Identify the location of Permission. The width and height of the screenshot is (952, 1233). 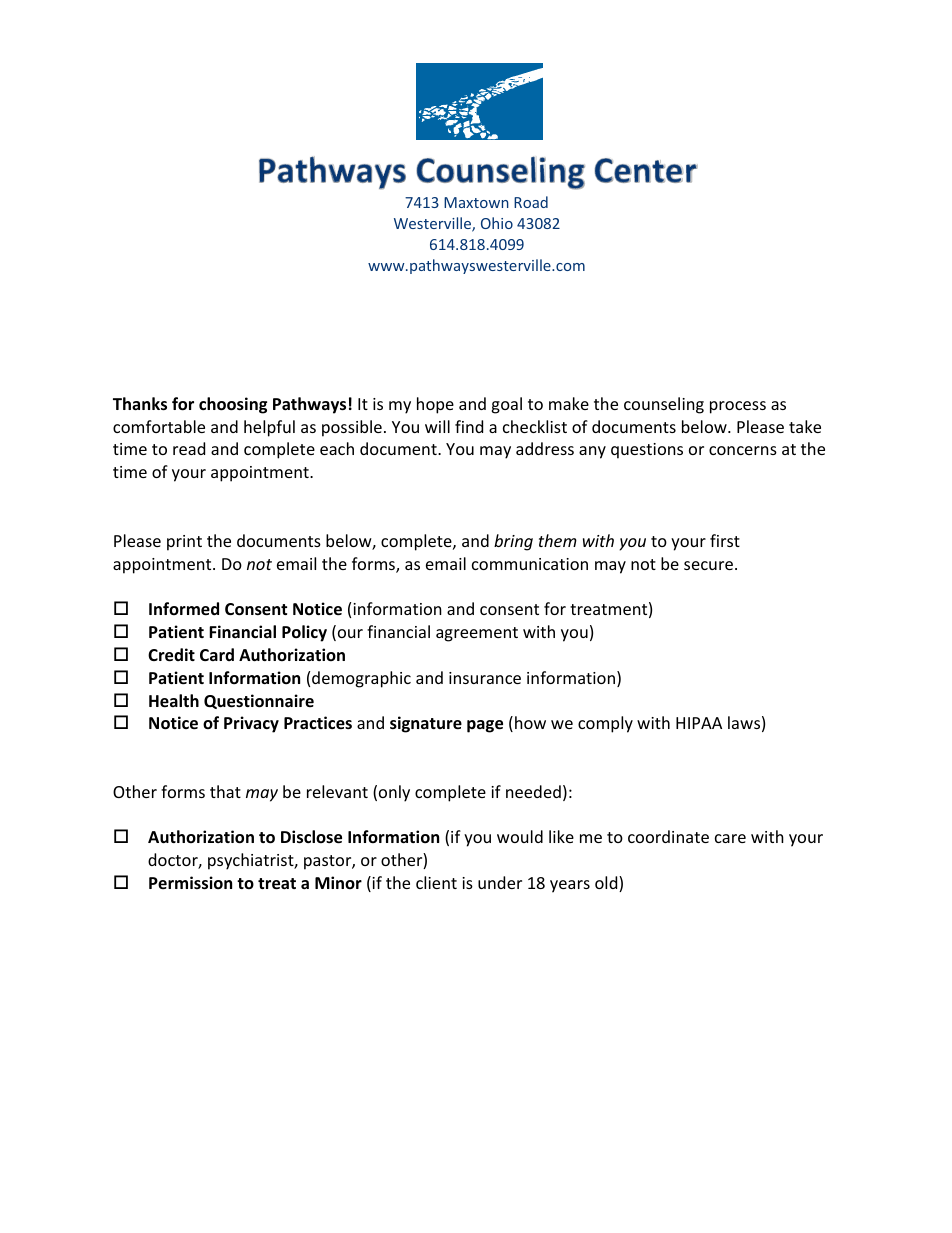
(190, 883).
